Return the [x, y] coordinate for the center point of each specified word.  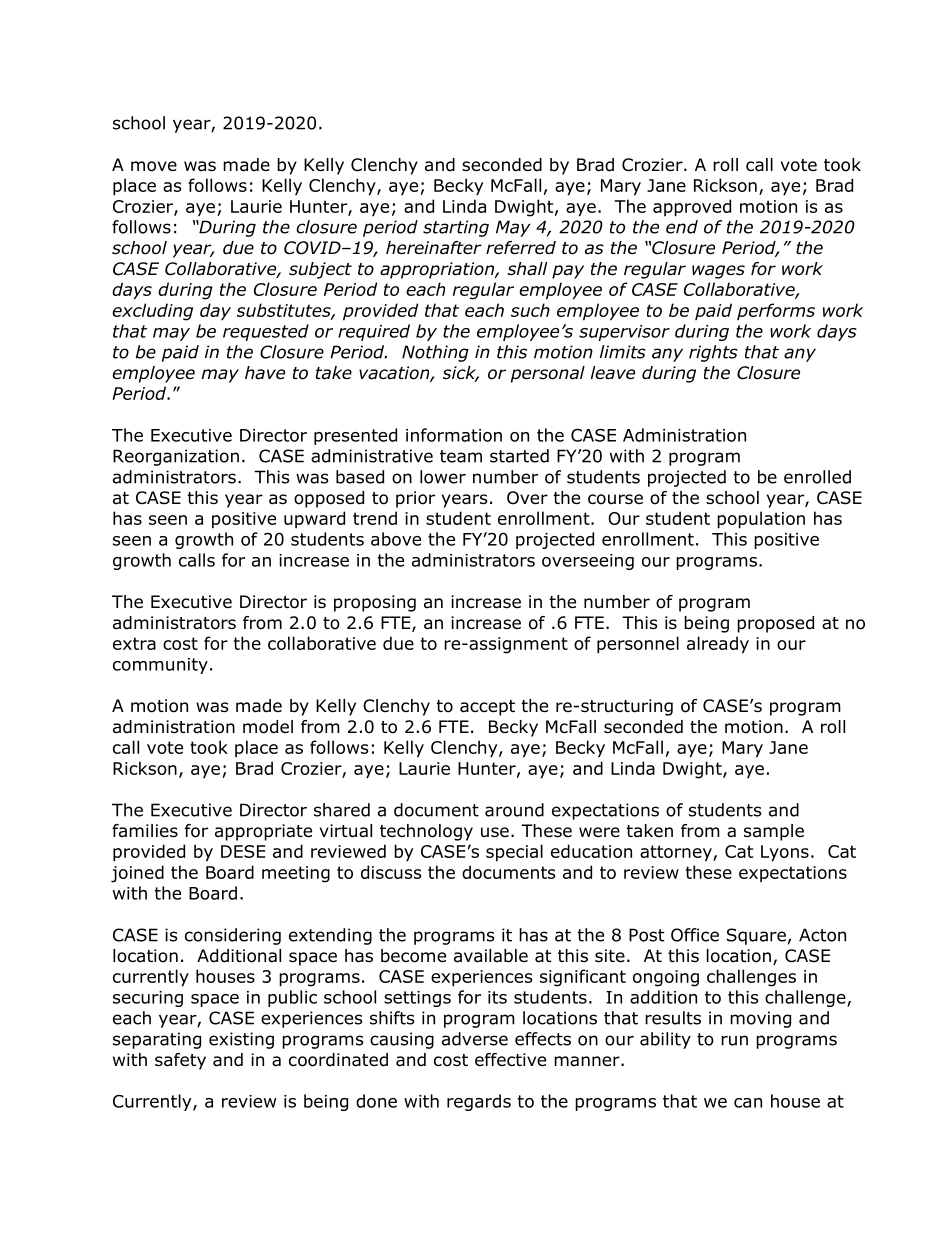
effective [510, 1060]
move [154, 166]
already [718, 645]
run [734, 1040]
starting [456, 228]
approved [692, 208]
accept [487, 708]
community [160, 666]
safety [180, 1061]
